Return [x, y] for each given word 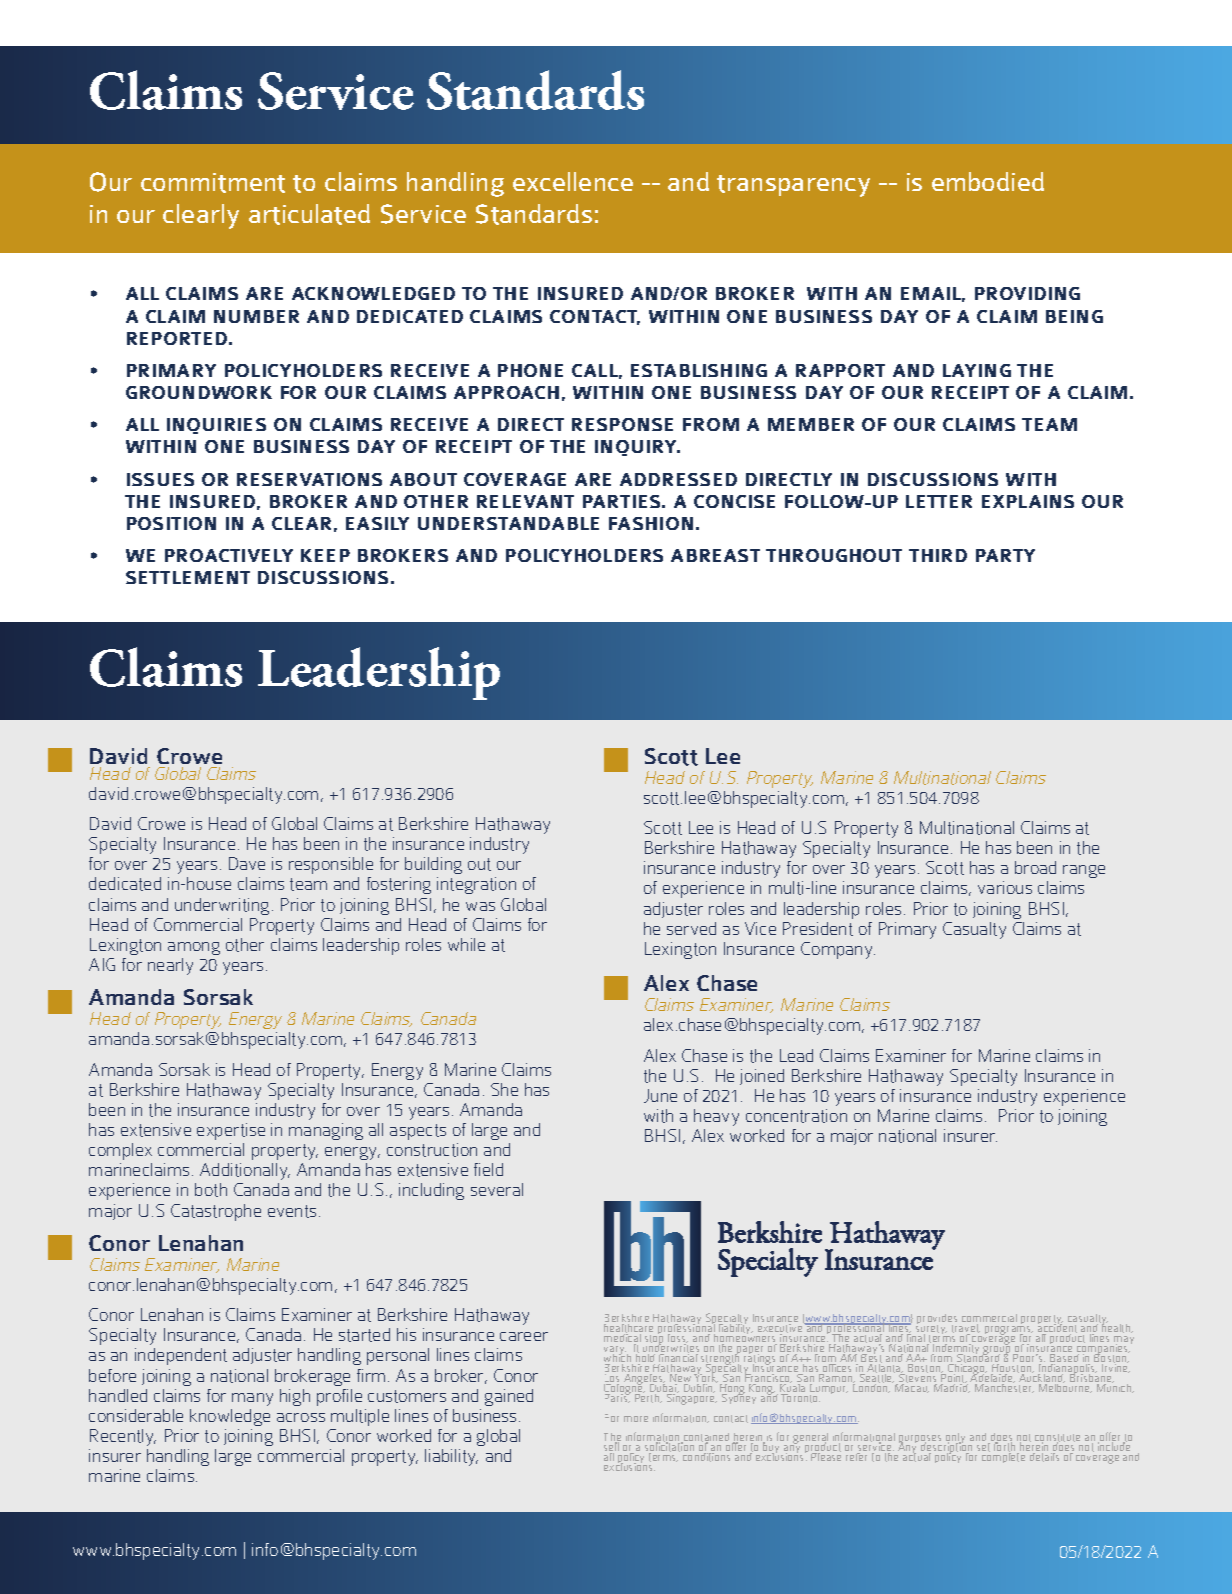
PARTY [1005, 555]
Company [838, 950]
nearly [170, 966]
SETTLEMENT [188, 577]
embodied [988, 181]
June [660, 1096]
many [252, 1399]
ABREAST [715, 555]
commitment [213, 183]
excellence [573, 181]
